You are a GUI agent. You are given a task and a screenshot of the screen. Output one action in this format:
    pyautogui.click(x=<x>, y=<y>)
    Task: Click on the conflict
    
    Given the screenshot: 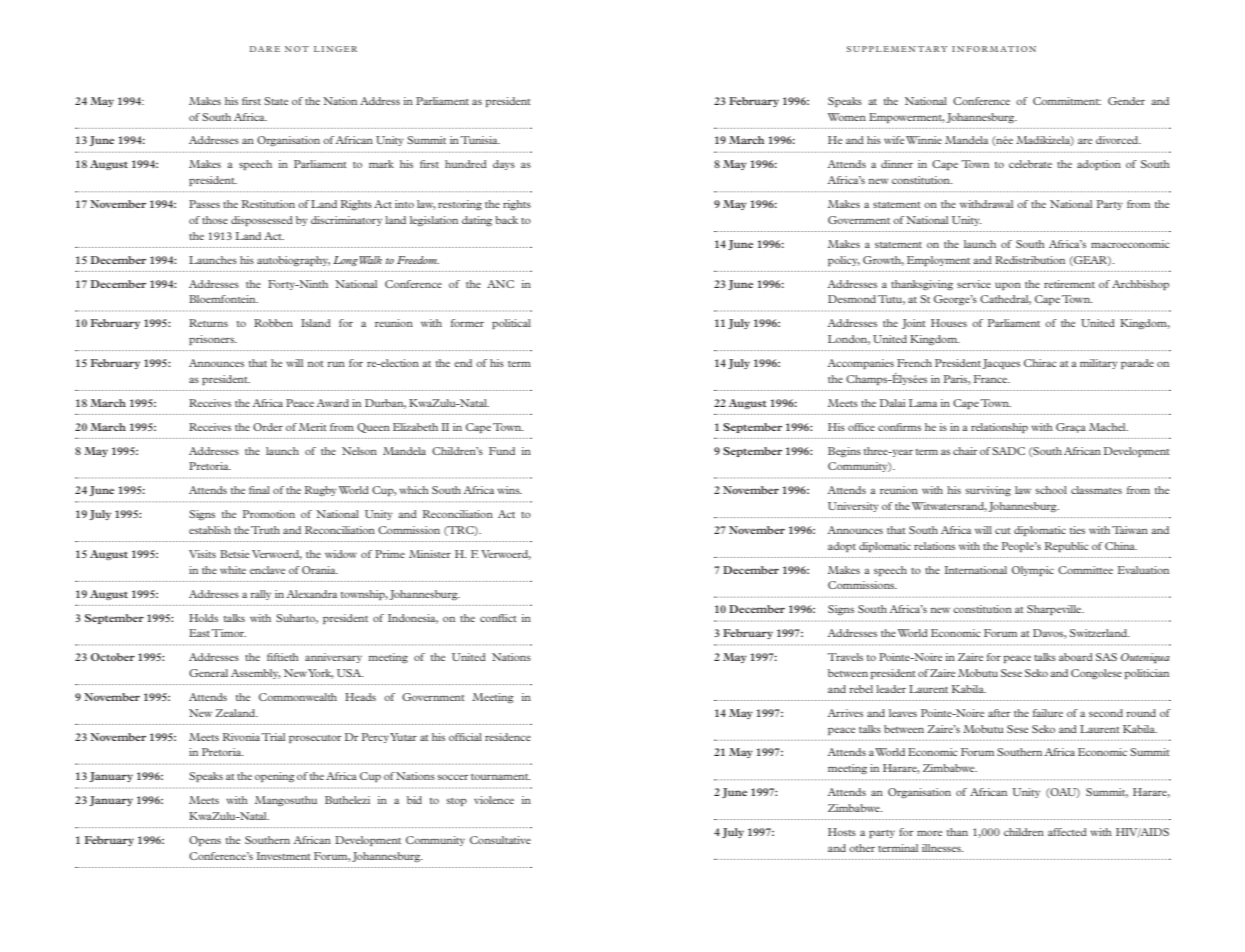 What is the action you would take?
    pyautogui.click(x=498, y=618)
